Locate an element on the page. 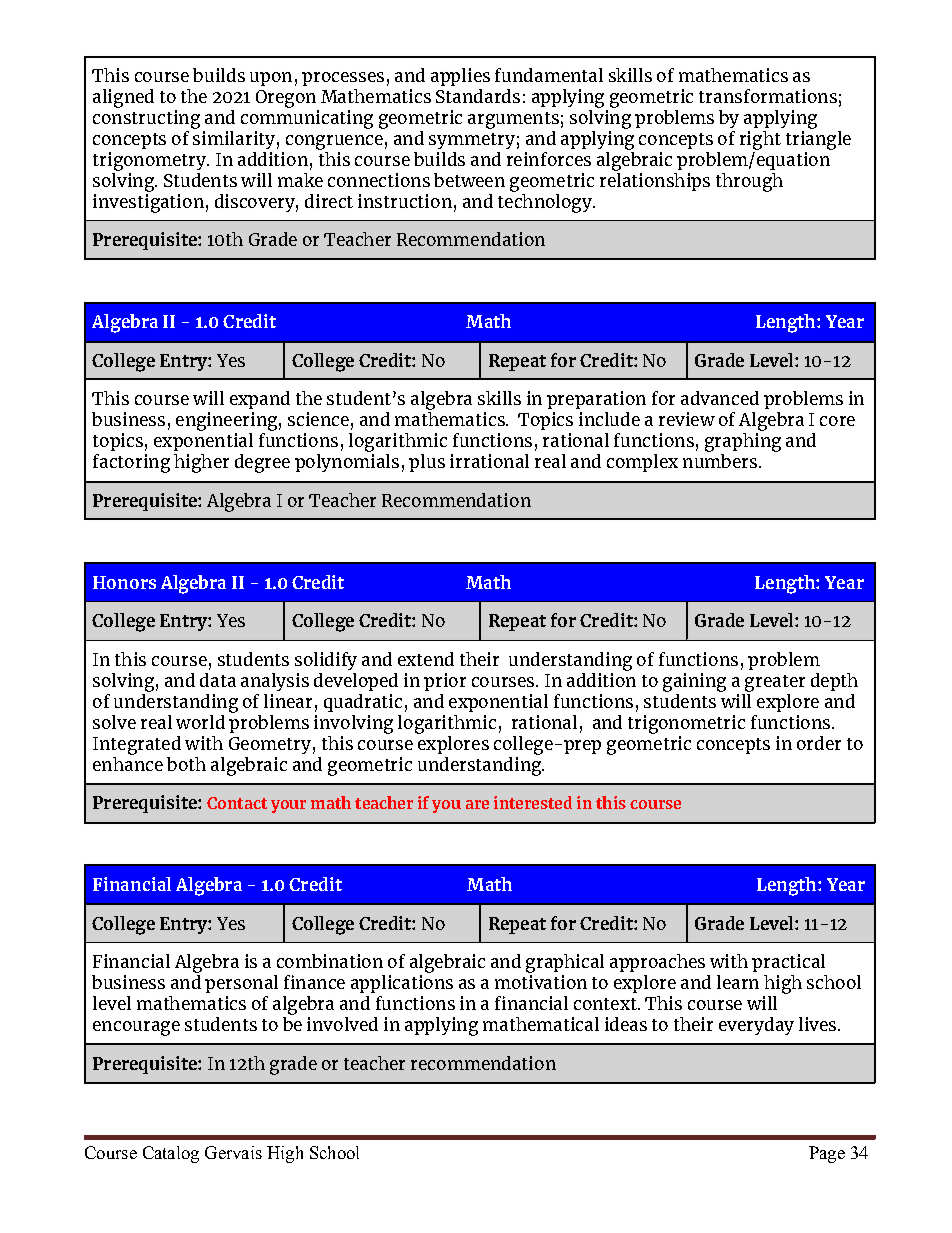  Honors is located at coordinates (124, 582).
